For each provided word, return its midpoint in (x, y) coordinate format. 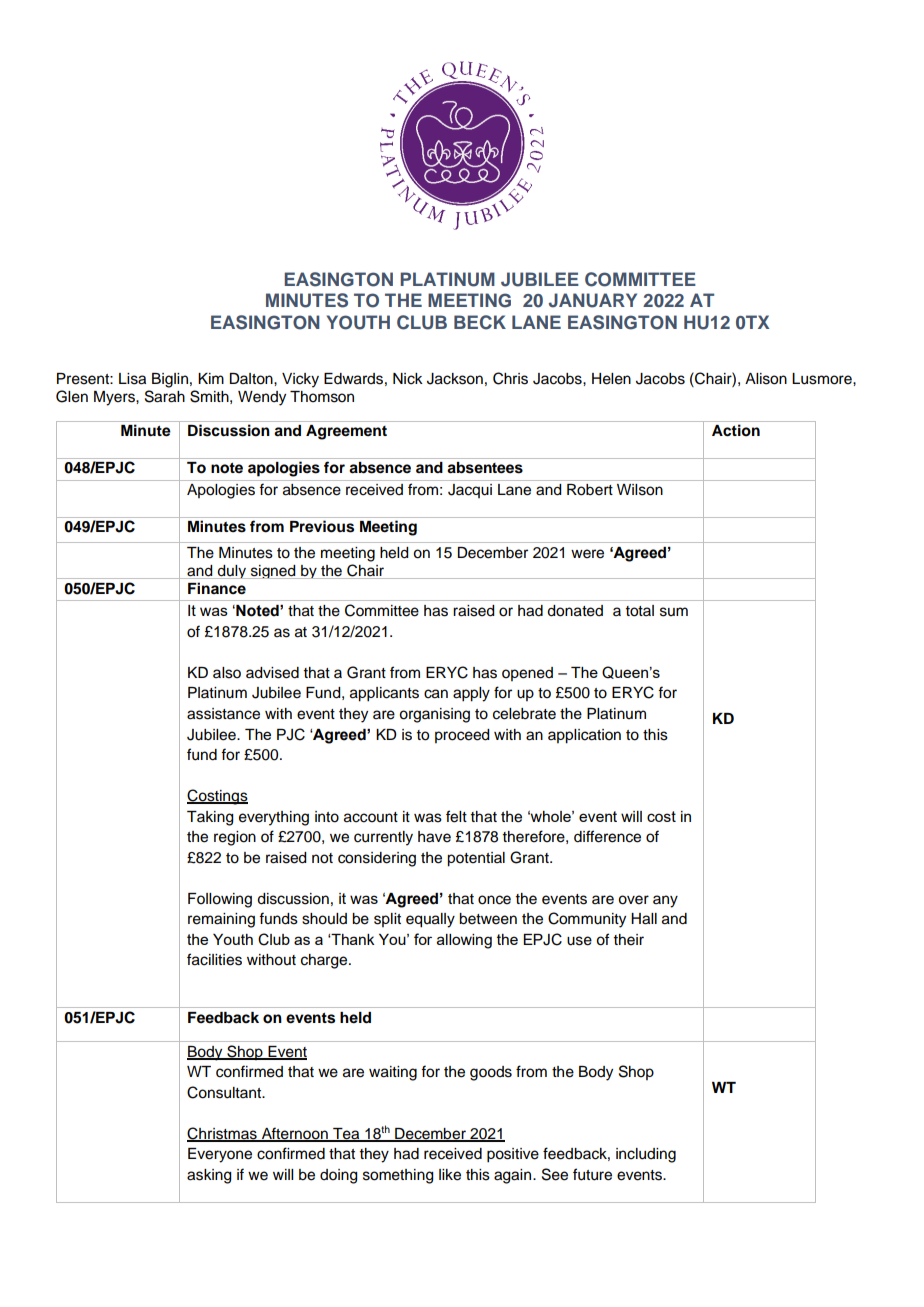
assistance (223, 714)
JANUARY (593, 300)
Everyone (220, 1155)
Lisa (132, 379)
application (584, 736)
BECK (480, 322)
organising (434, 715)
